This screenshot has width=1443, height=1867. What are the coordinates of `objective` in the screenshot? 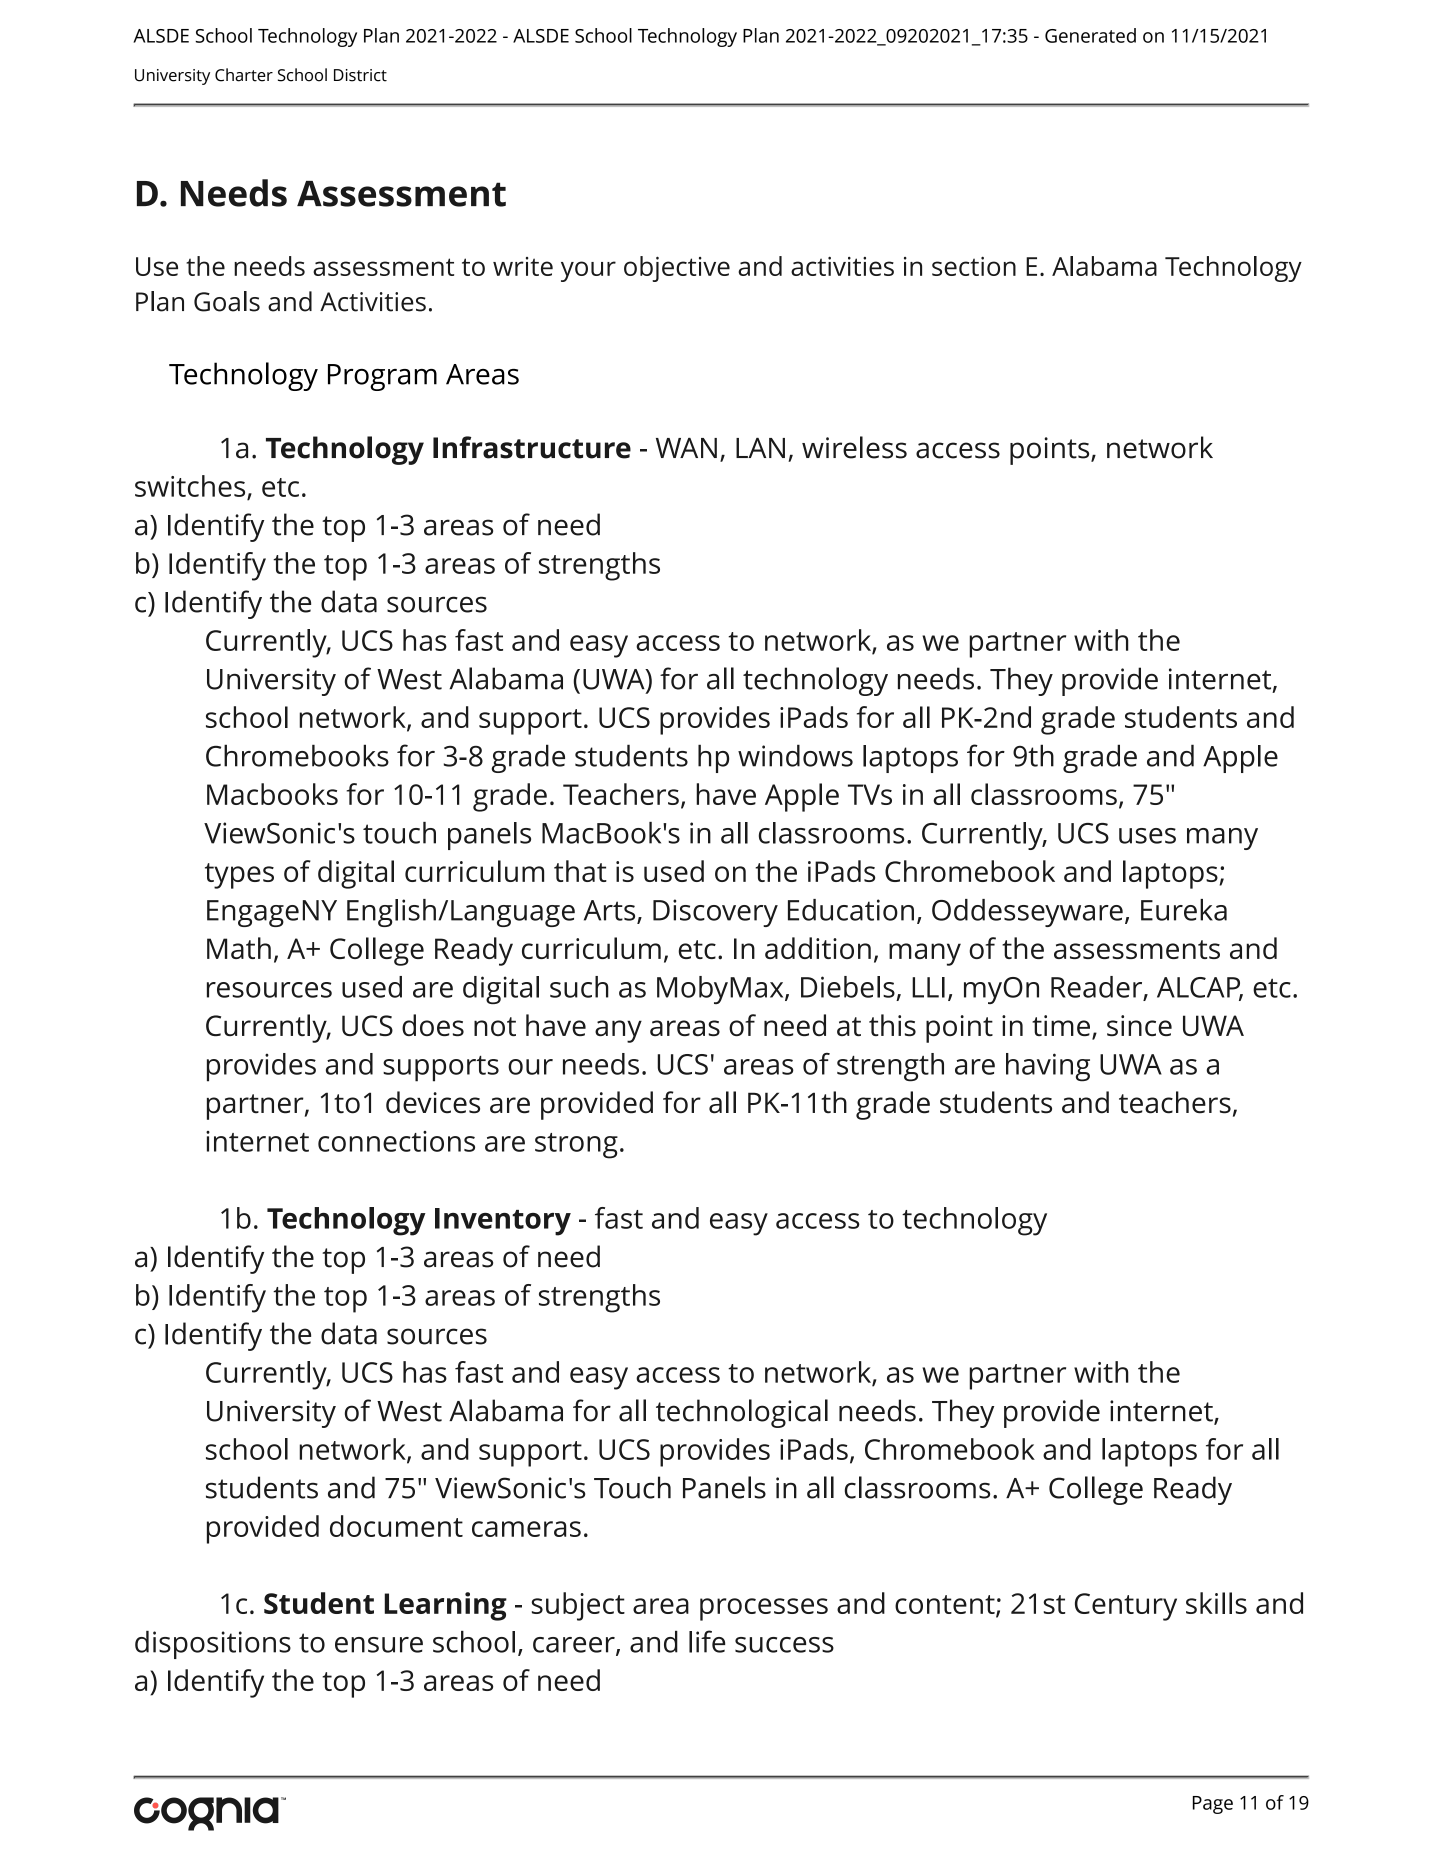 It's located at (677, 269).
